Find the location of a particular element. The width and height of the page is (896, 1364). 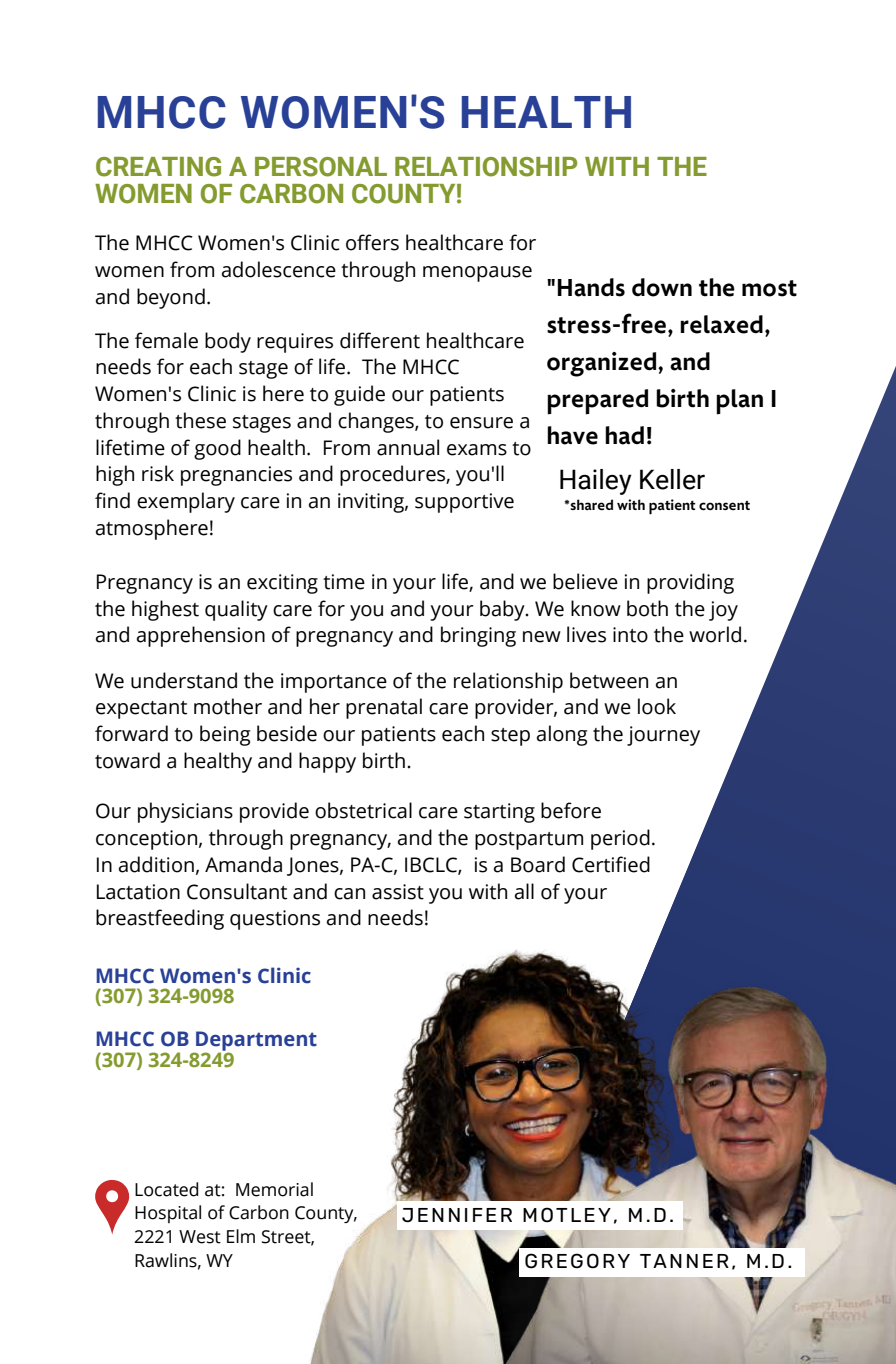

CREATING is located at coordinates (158, 167).
